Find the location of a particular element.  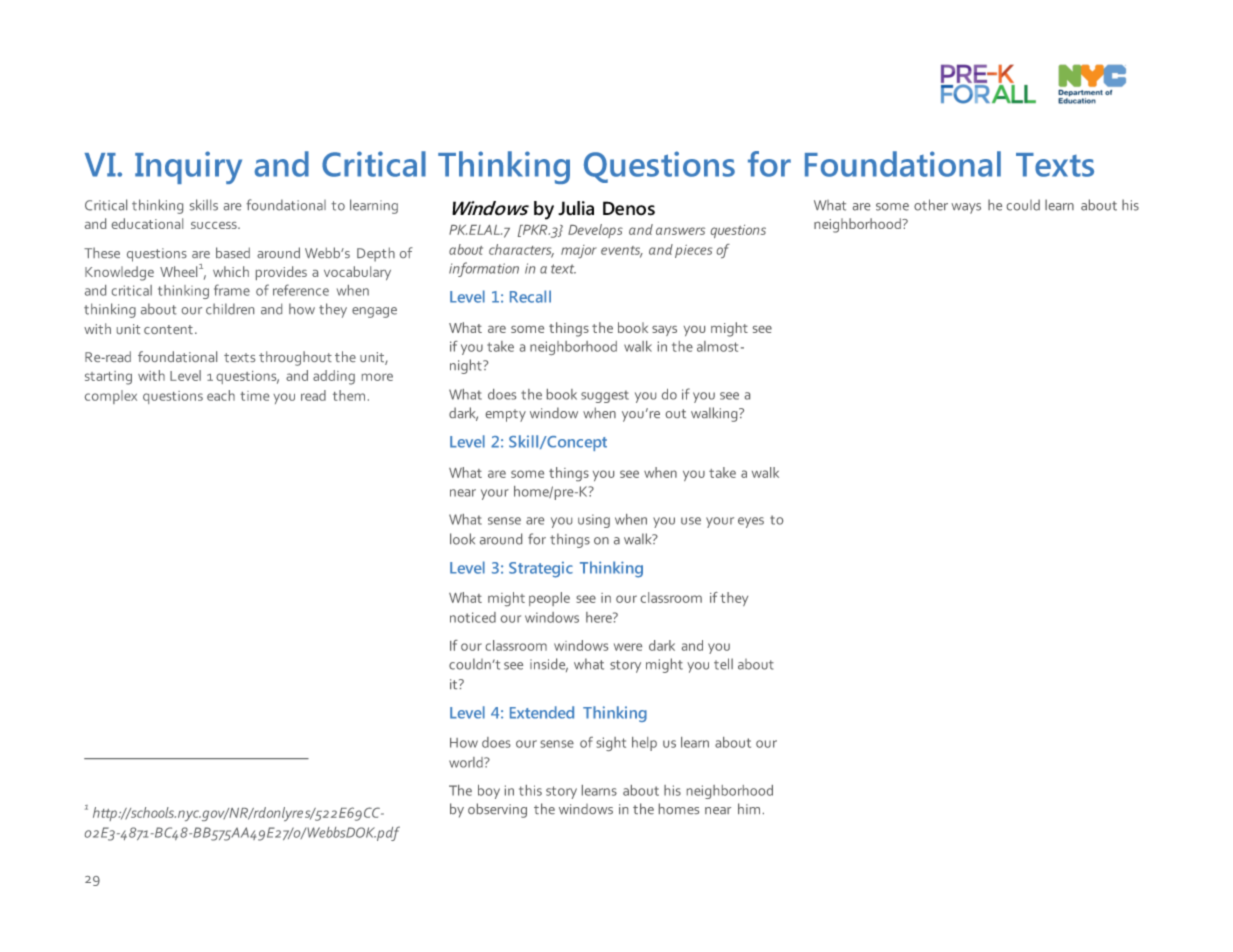

tell is located at coordinates (723, 664).
